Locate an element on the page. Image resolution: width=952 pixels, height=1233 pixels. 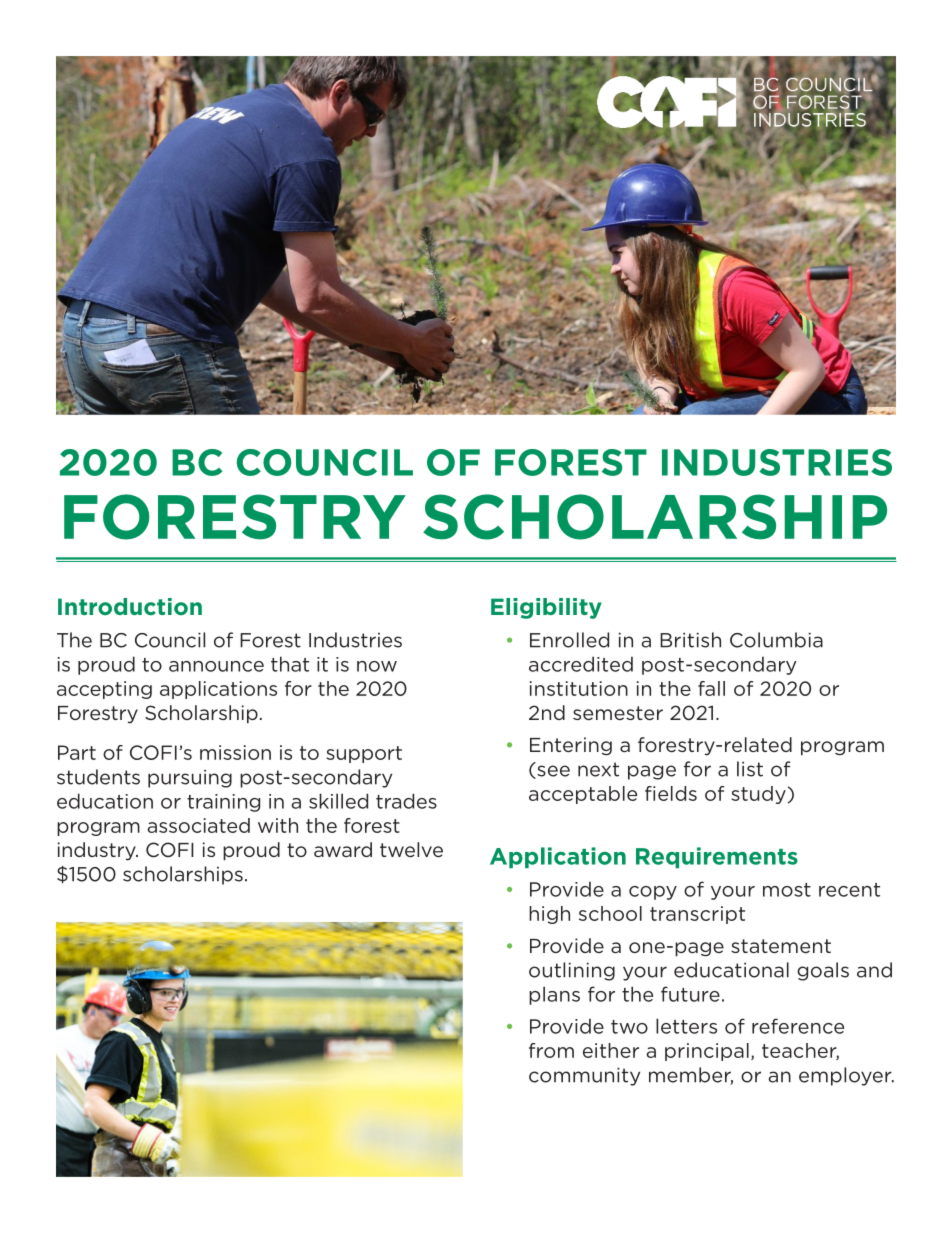
Eligibility is located at coordinates (546, 608).
